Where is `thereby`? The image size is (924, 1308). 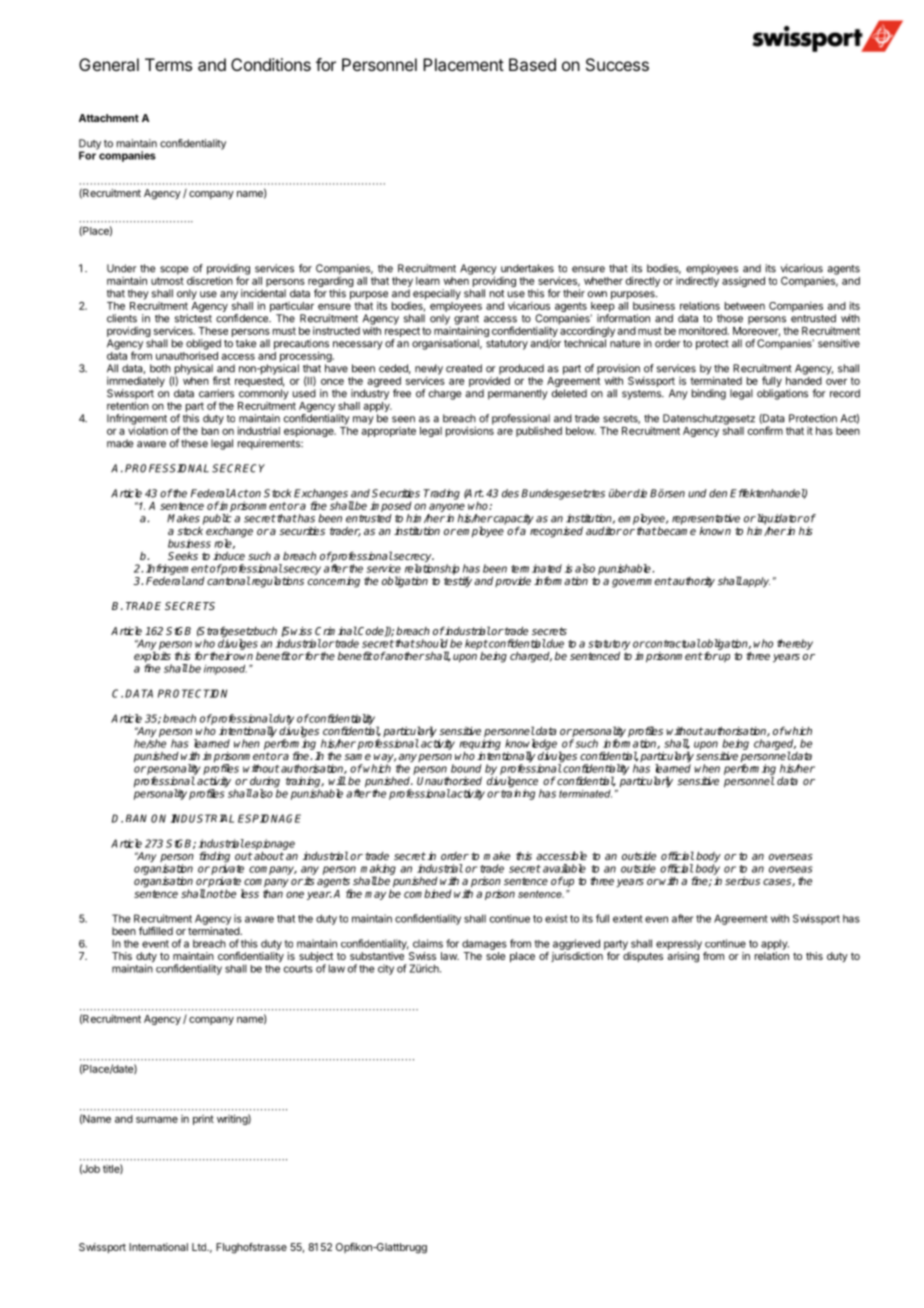
thereby is located at coordinates (795, 644).
